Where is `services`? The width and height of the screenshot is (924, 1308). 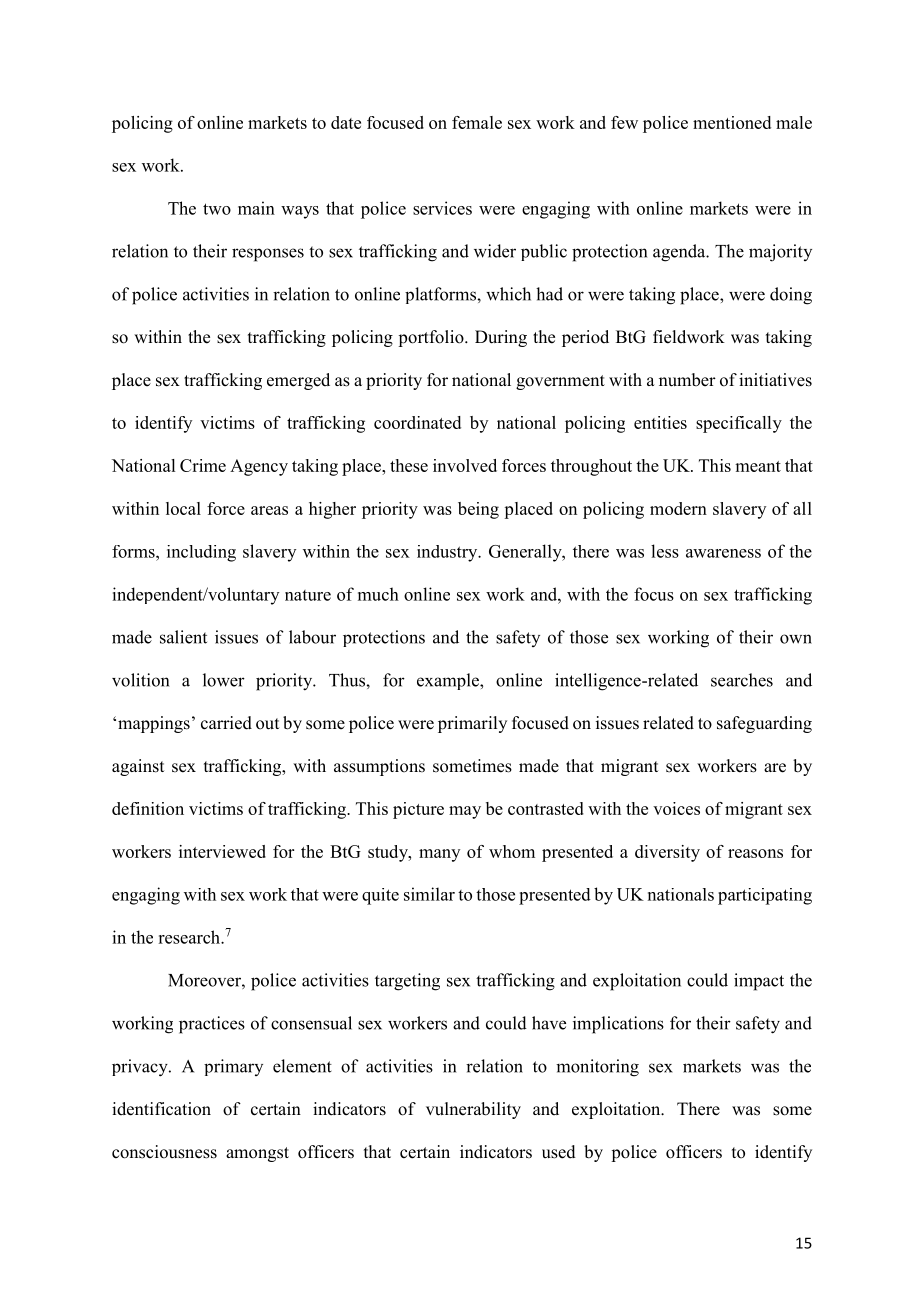 services is located at coordinates (442, 208).
